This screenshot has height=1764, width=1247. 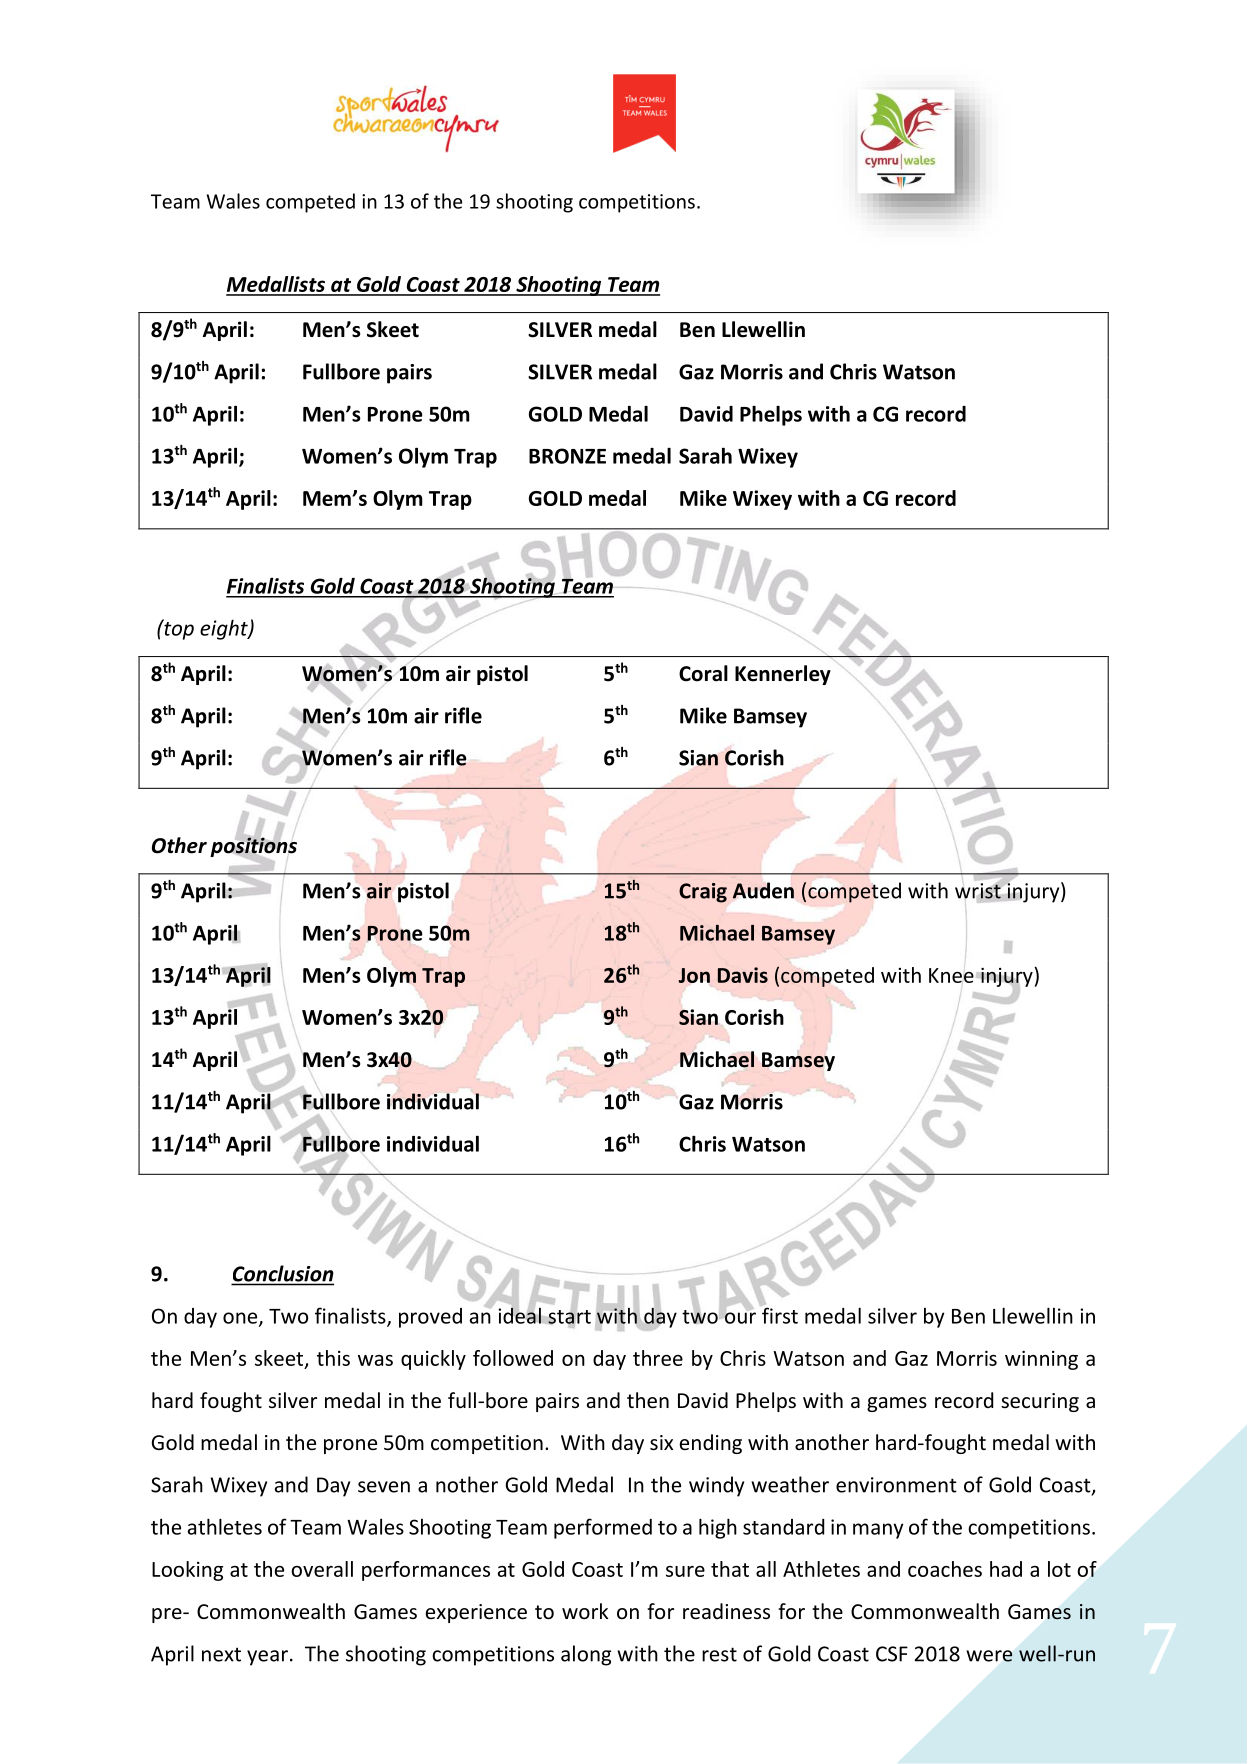 I want to click on Craig, so click(x=703, y=893).
